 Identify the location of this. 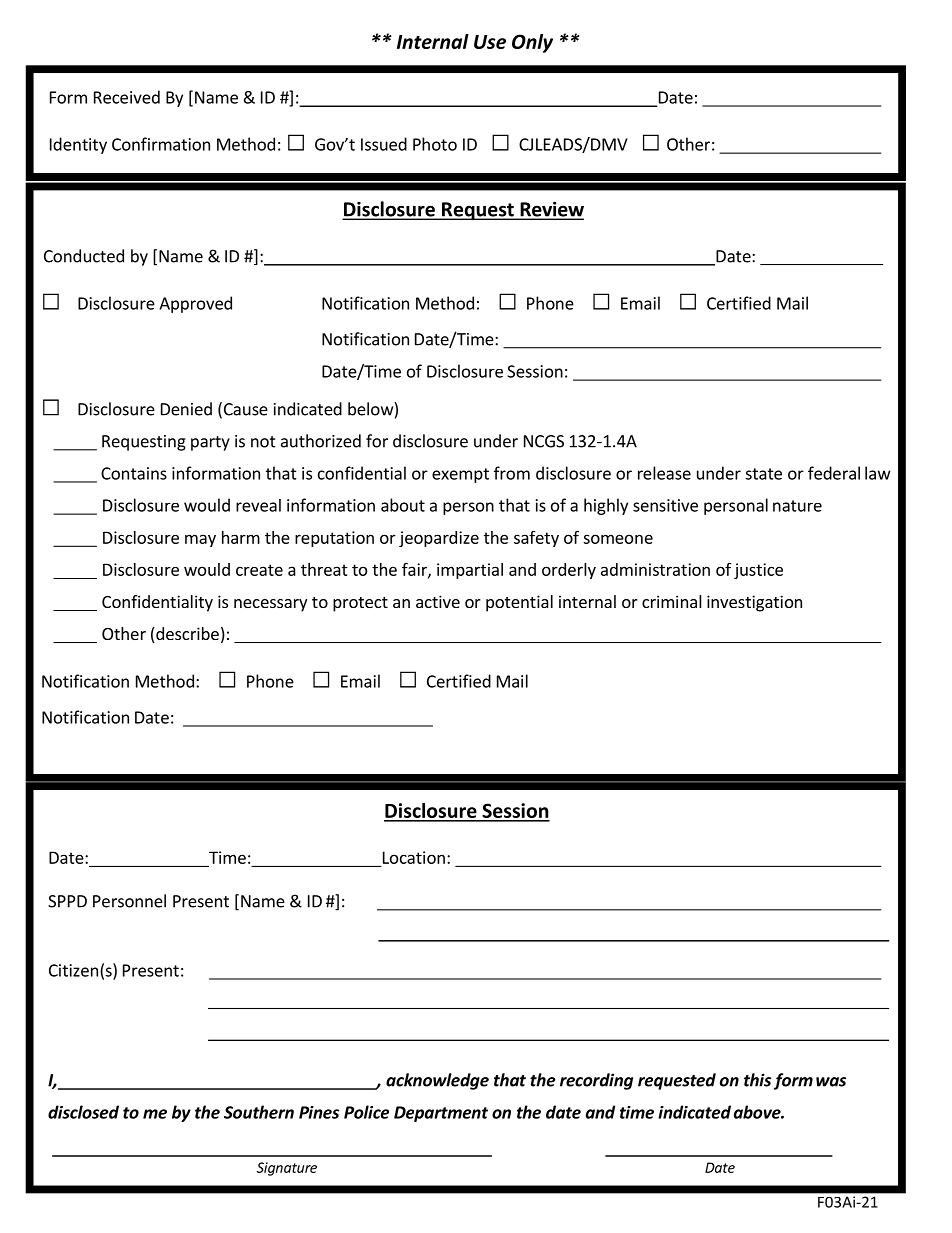
(757, 1080).
